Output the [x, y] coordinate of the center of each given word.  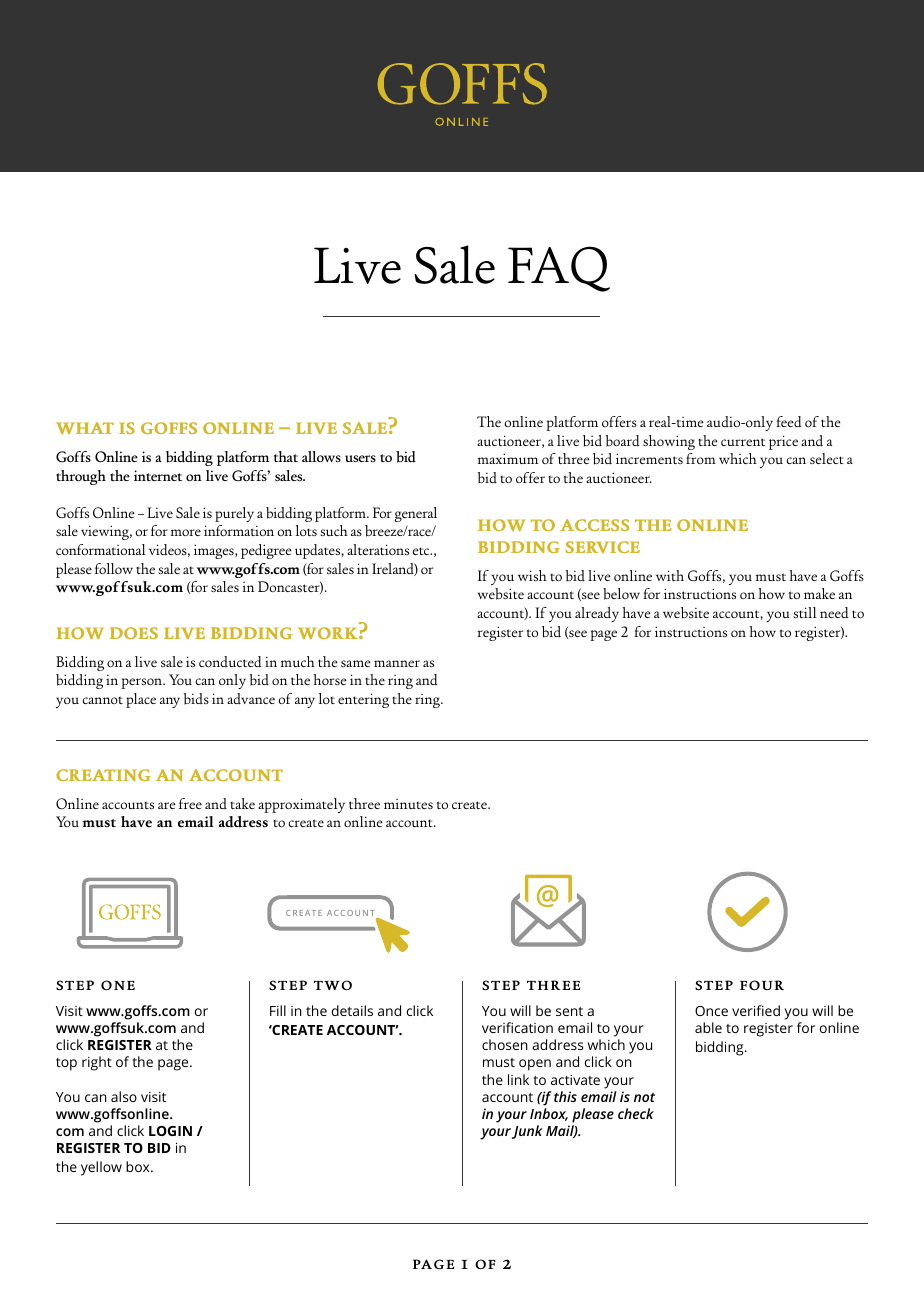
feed [789, 421]
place [141, 700]
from [701, 458]
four [762, 985]
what [85, 428]
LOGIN [170, 1131]
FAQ [559, 269]
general [416, 514]
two [333, 985]
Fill [278, 1010]
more [186, 532]
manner [397, 663]
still [805, 612]
